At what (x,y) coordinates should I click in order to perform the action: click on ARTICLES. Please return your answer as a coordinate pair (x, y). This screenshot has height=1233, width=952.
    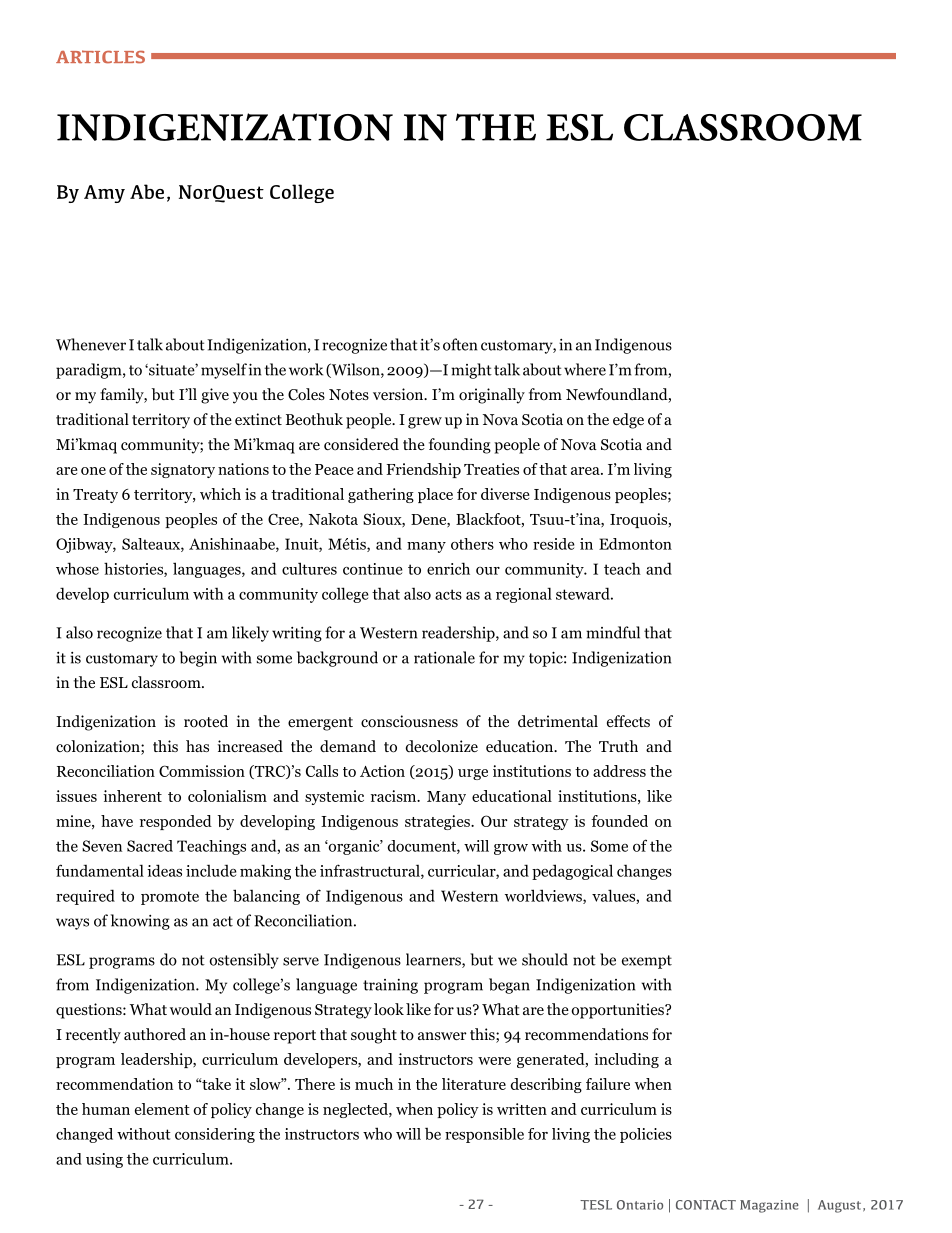
    Looking at the image, I should click on (100, 57).
